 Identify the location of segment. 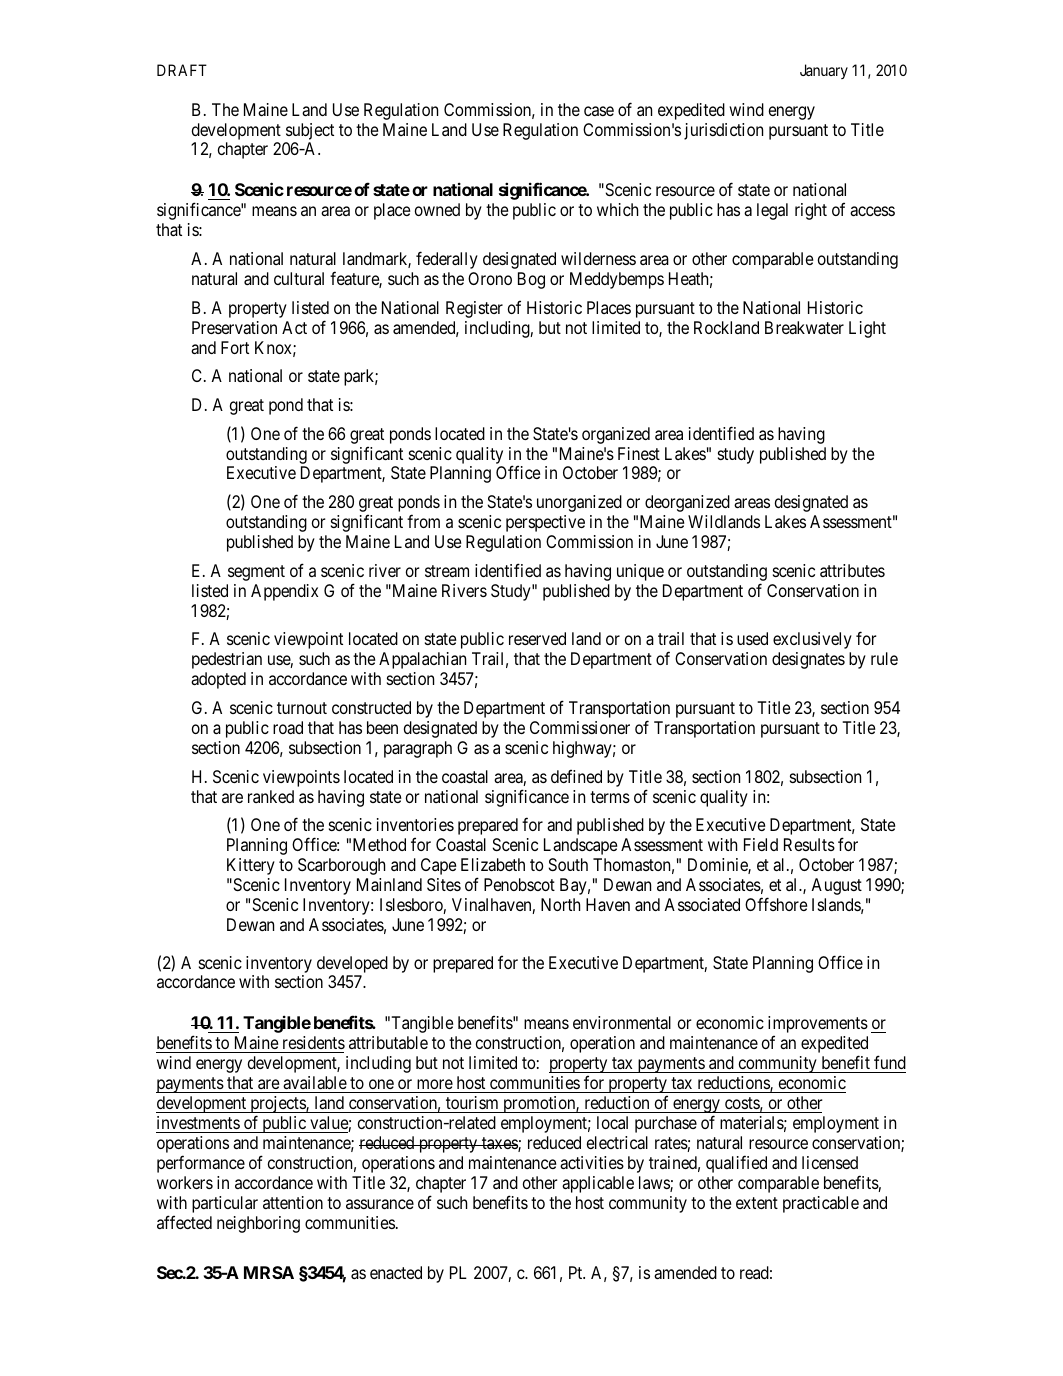
(256, 573).
